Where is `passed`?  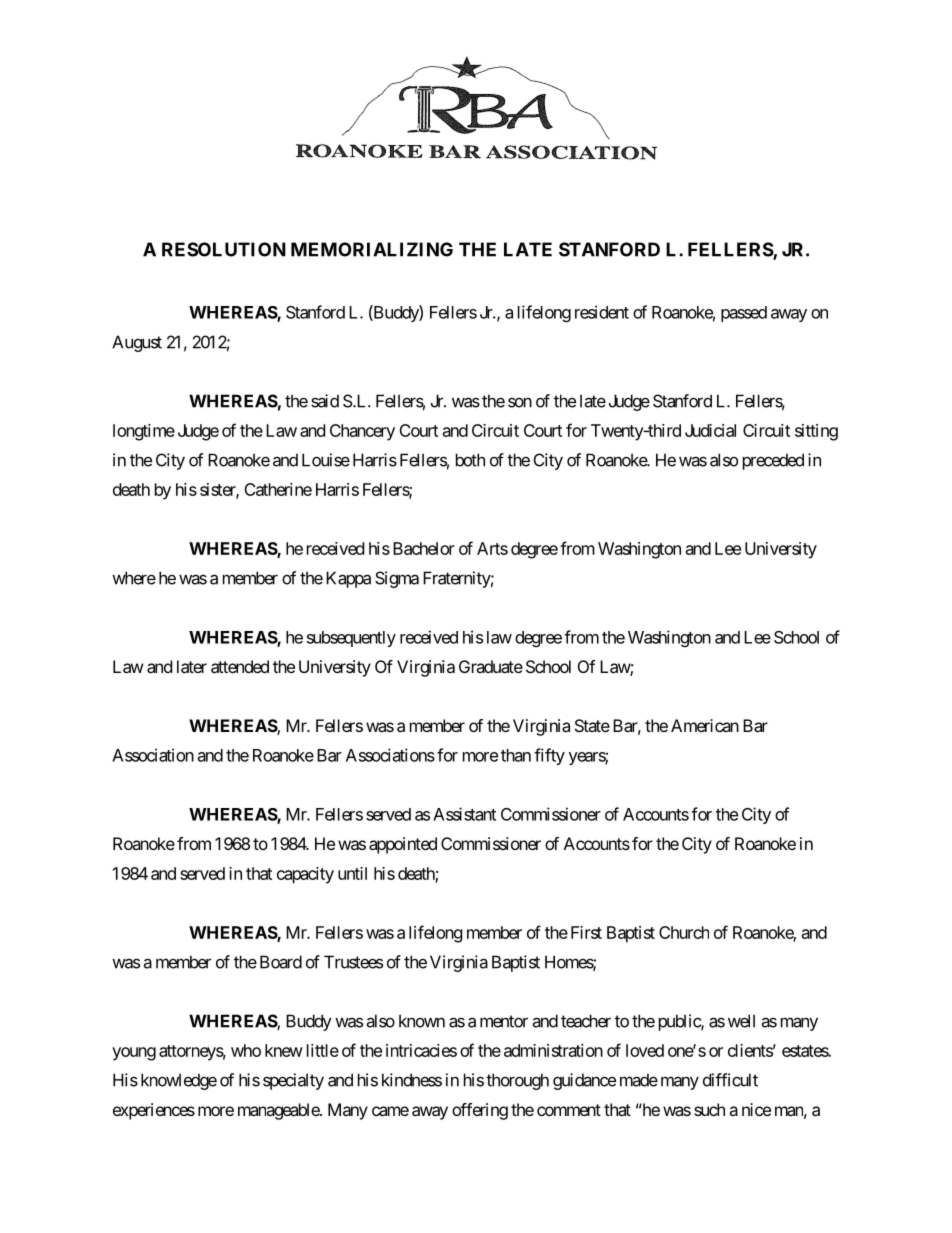 passed is located at coordinates (744, 314).
